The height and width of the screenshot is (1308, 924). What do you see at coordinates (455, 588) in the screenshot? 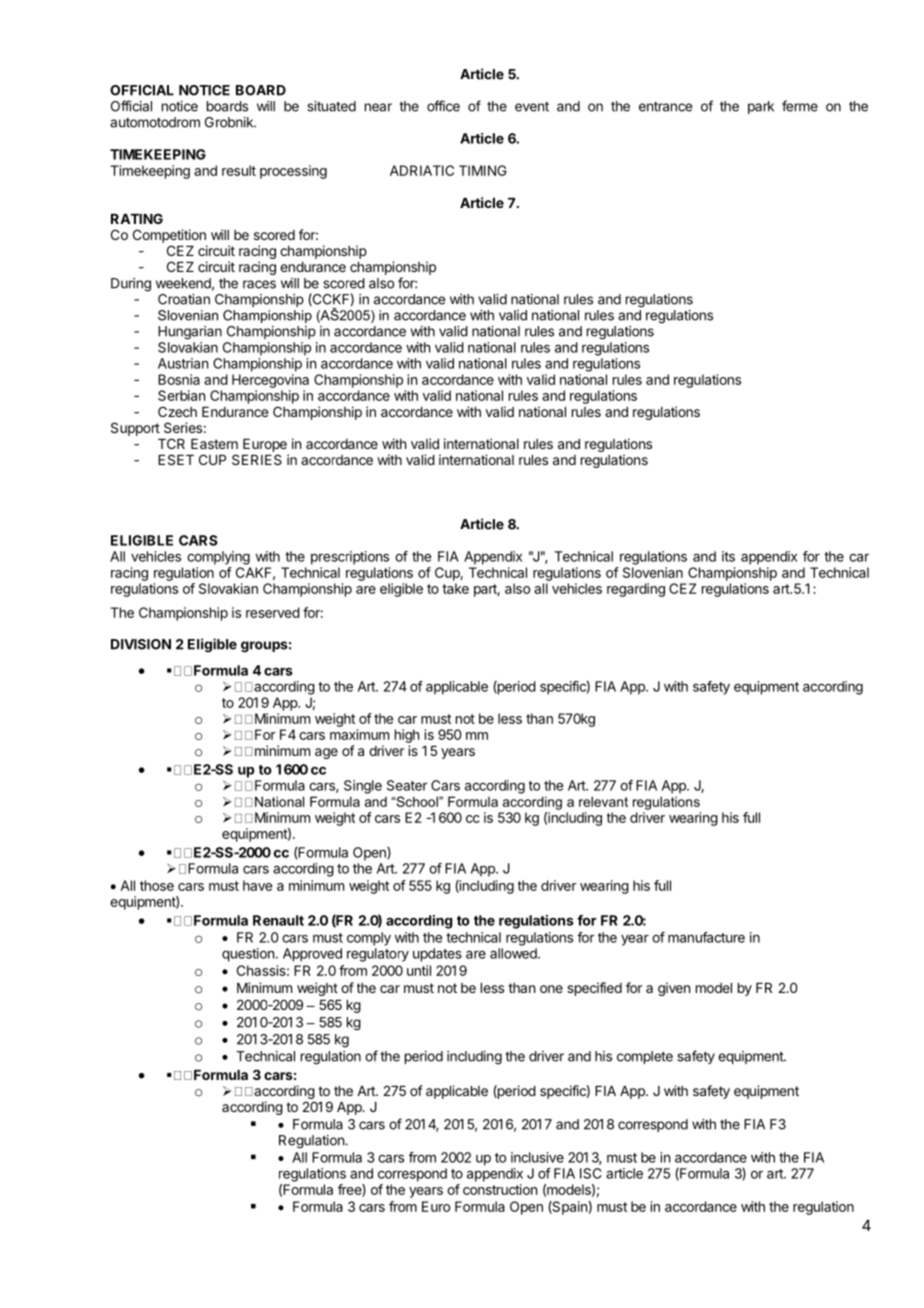
I see `take` at bounding box center [455, 588].
